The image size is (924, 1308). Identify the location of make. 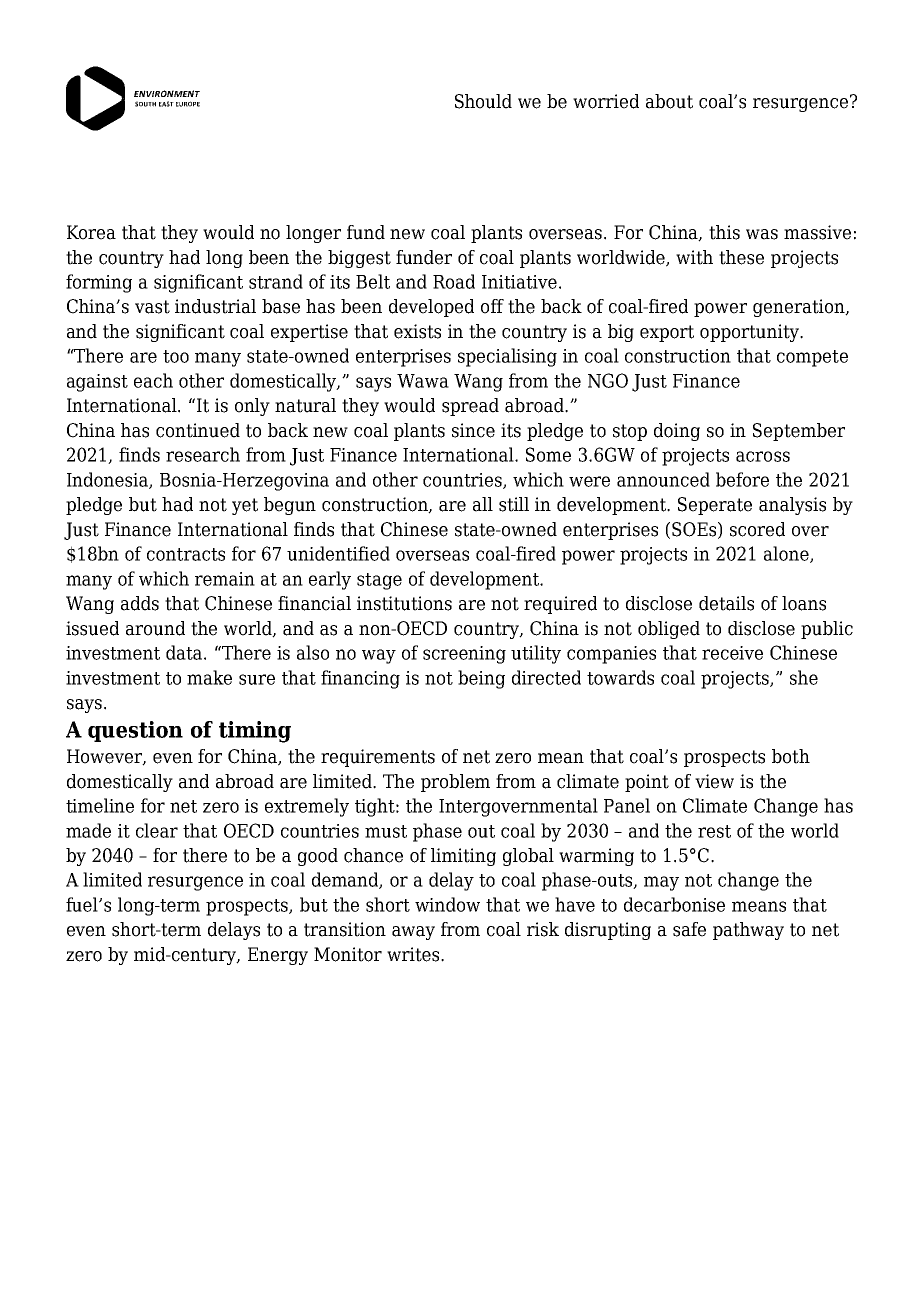
(209, 677).
